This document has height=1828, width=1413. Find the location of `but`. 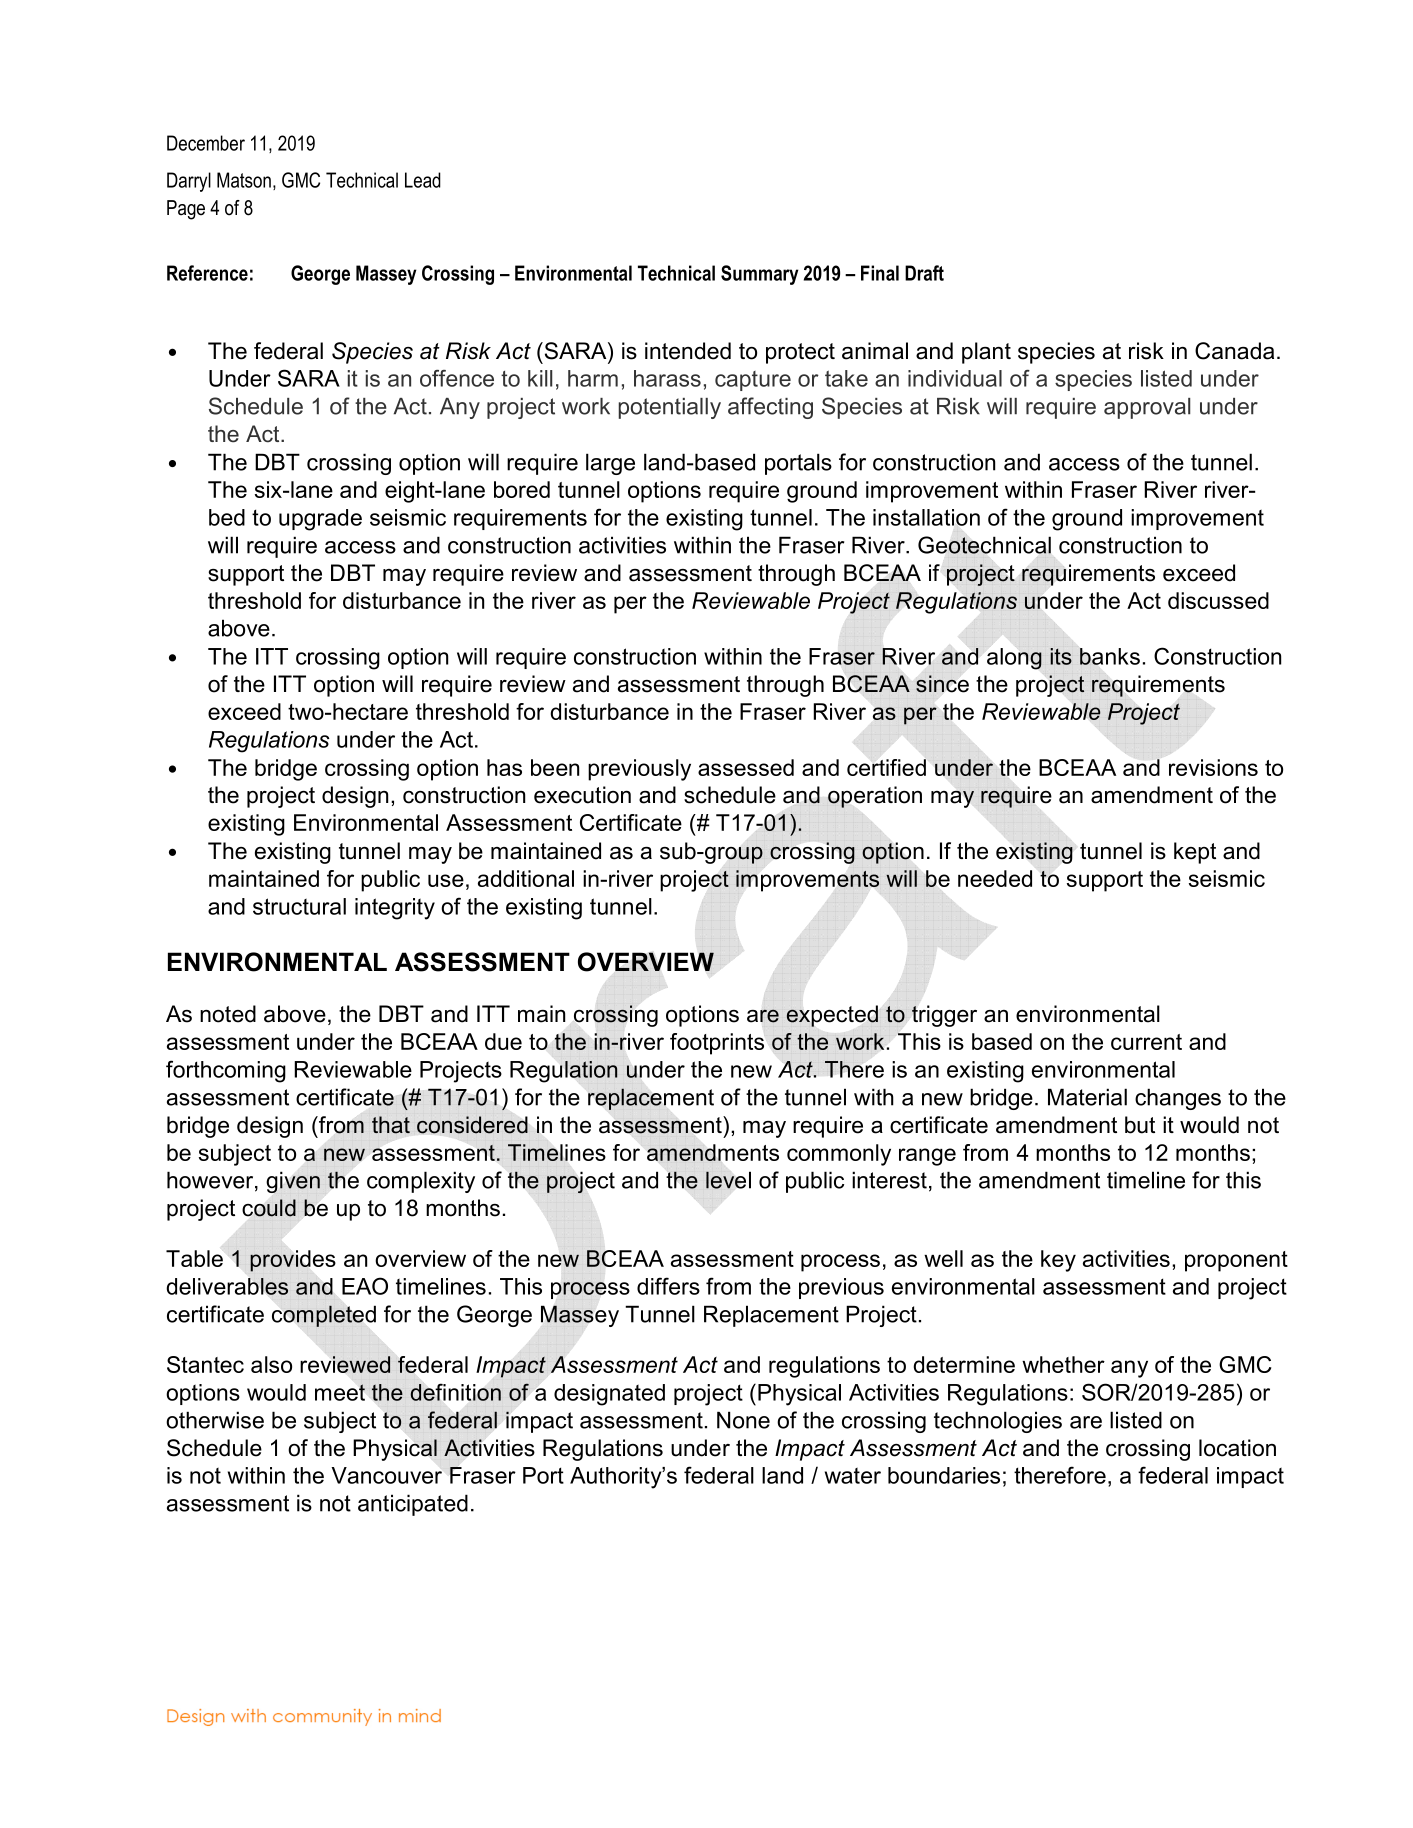

but is located at coordinates (1140, 1125).
